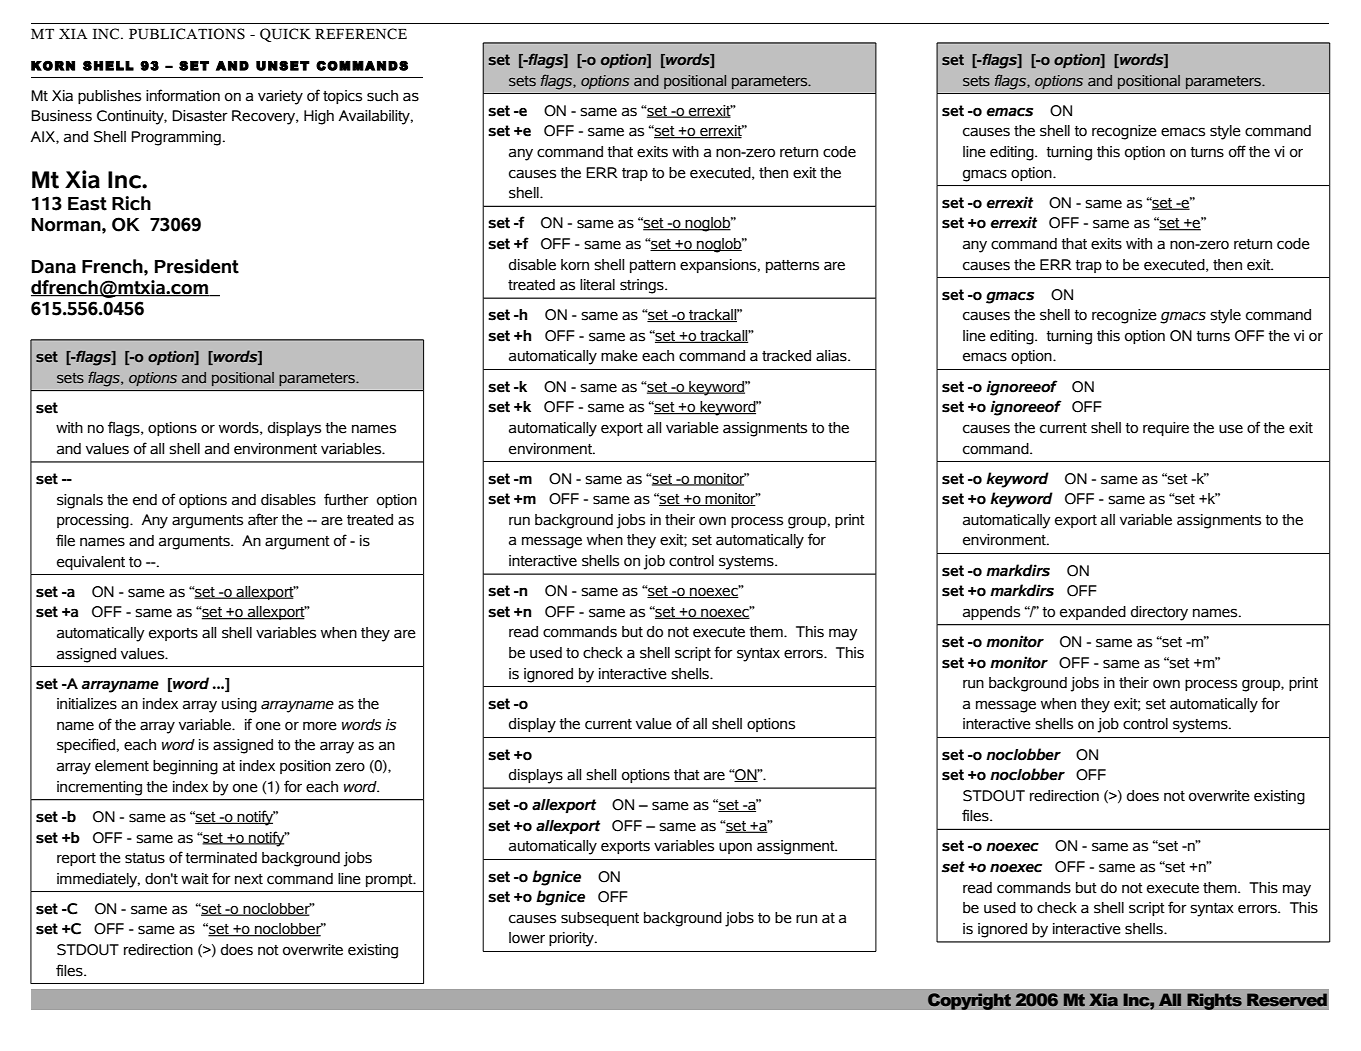 The width and height of the page is (1361, 1051). I want to click on priority, so click(572, 939).
